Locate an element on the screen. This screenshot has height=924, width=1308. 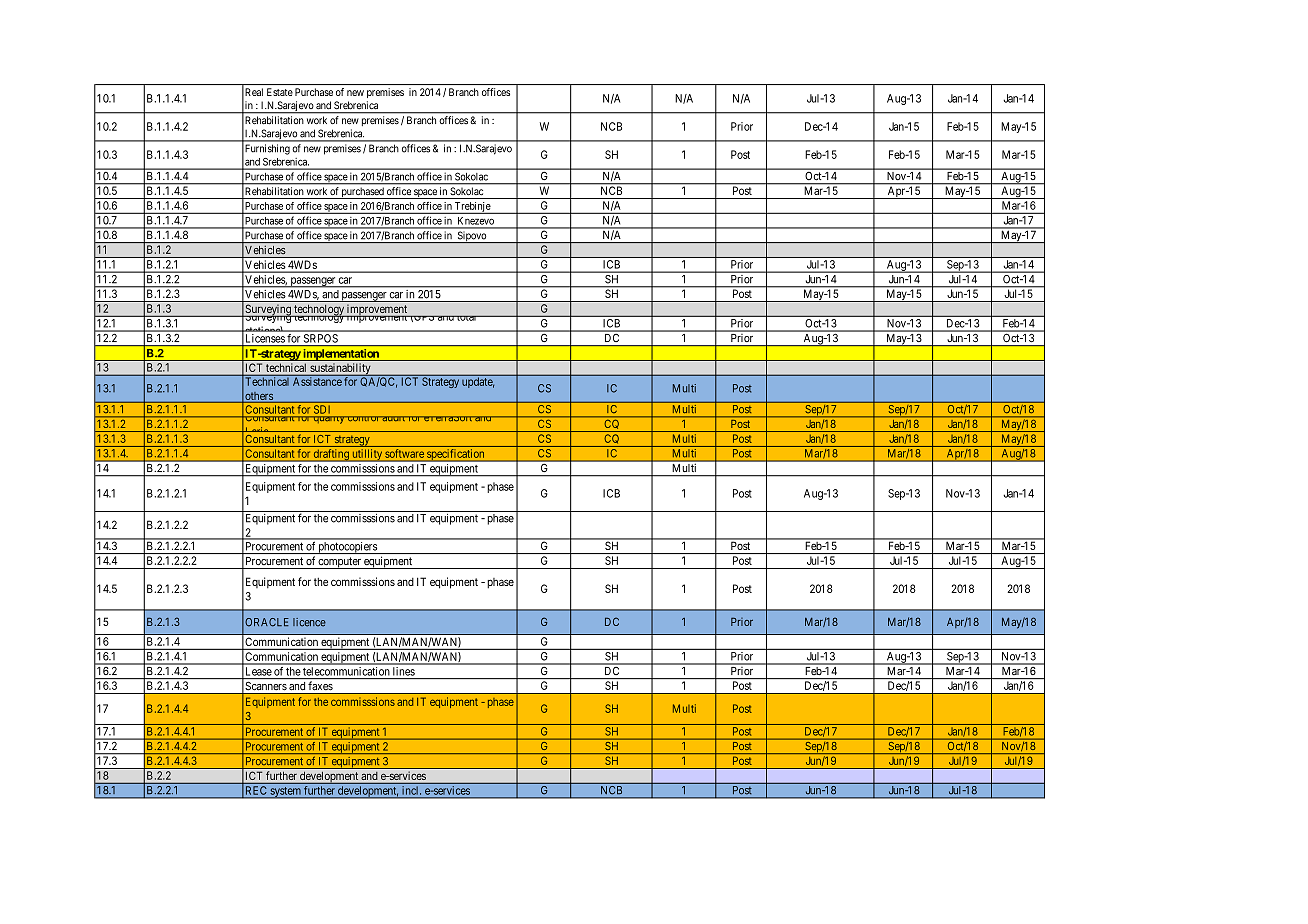
system is located at coordinates (285, 793).
